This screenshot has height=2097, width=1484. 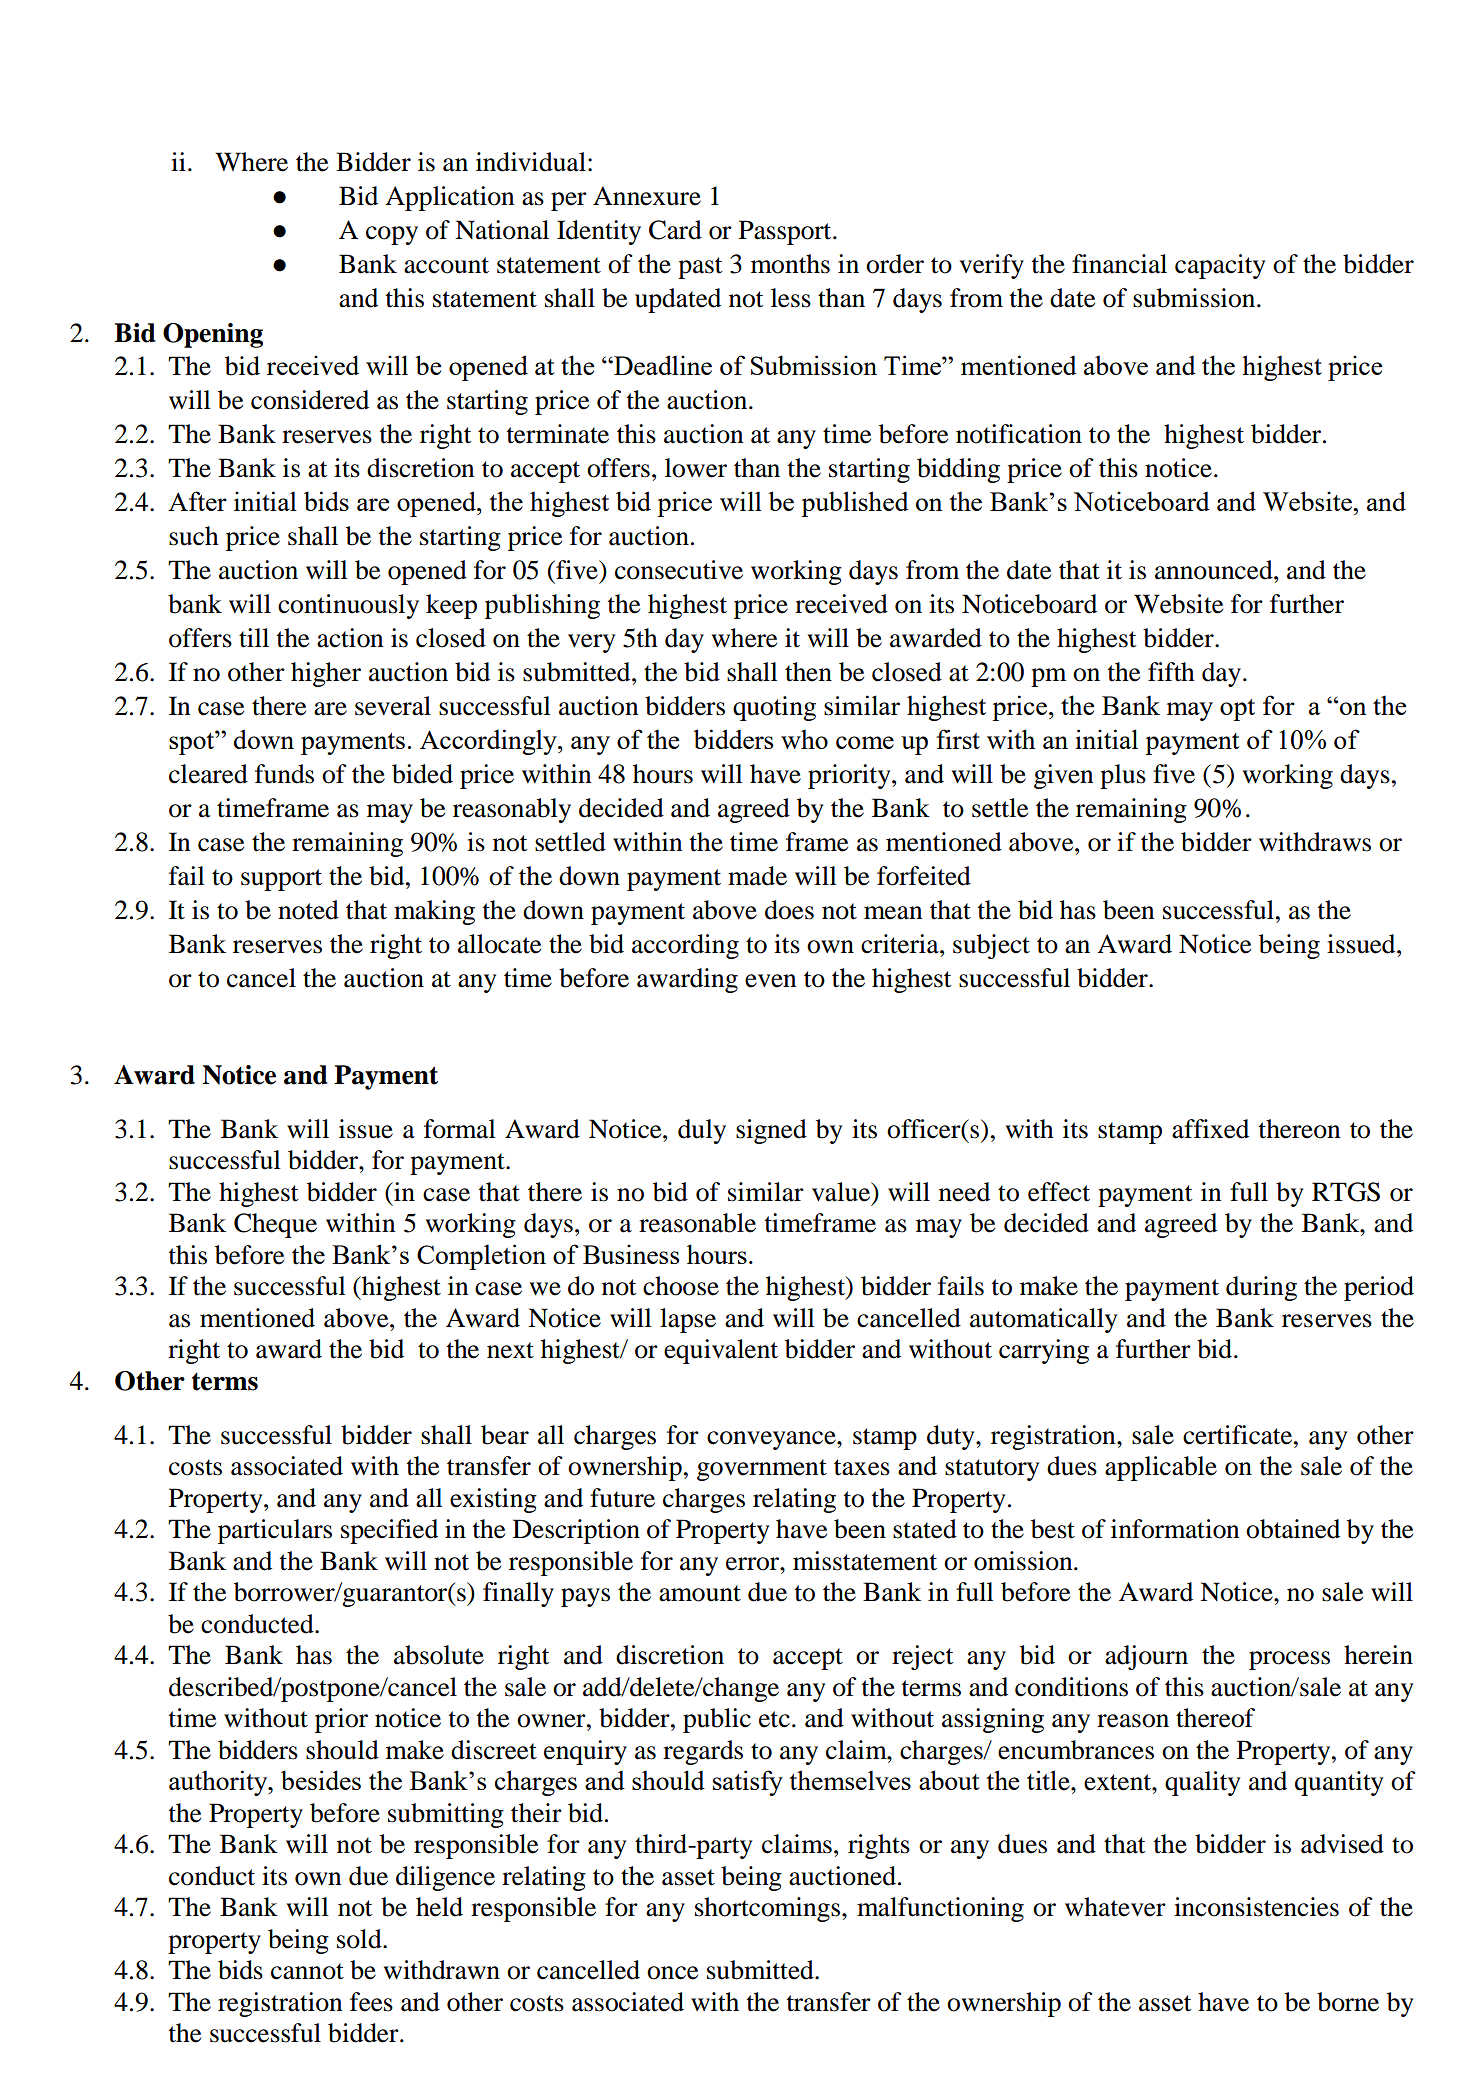 I want to click on specified, so click(x=389, y=1531).
